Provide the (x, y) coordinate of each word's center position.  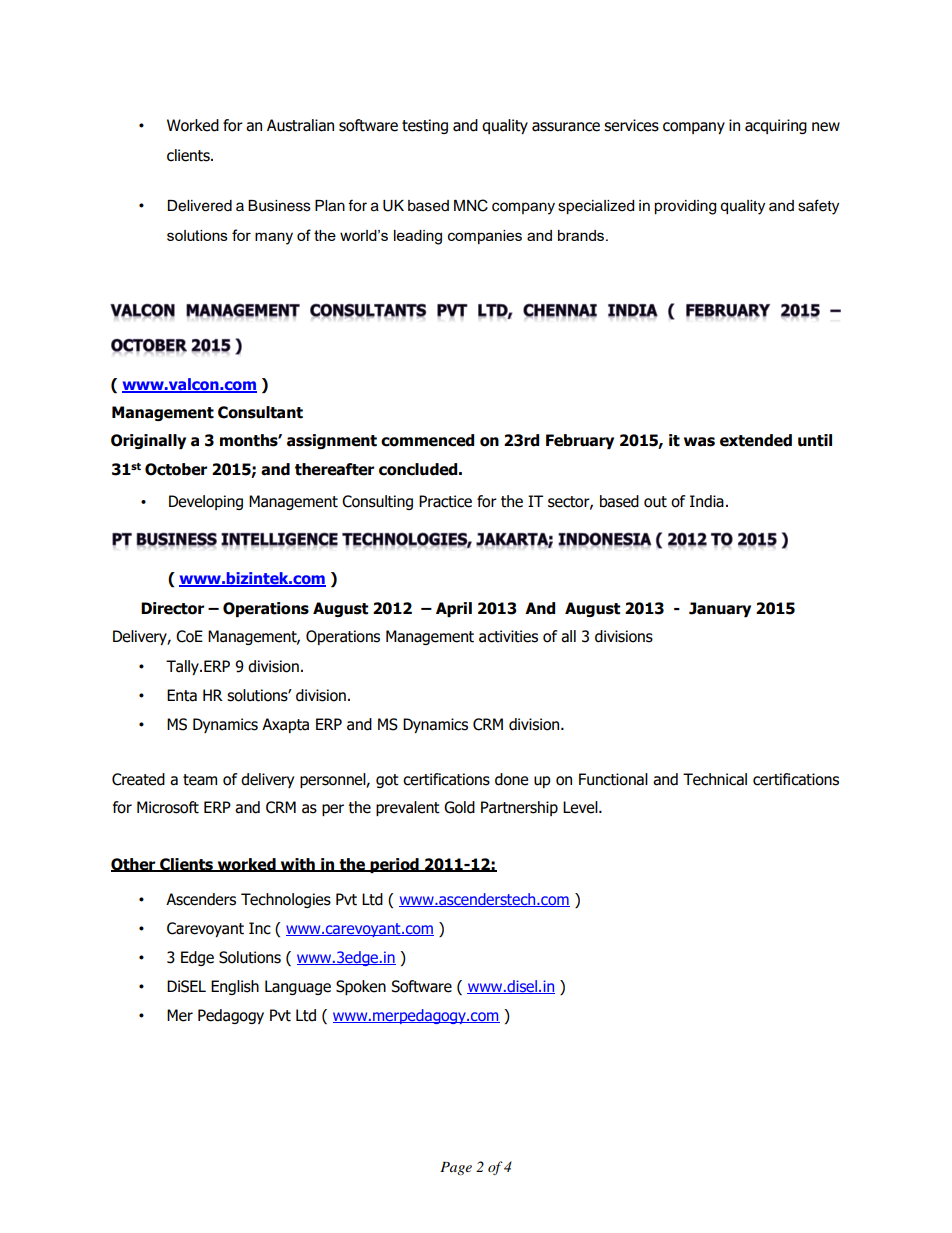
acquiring (776, 126)
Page (456, 1168)
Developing (206, 502)
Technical (715, 779)
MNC (471, 205)
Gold (459, 807)
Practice (445, 501)
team (200, 780)
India (707, 501)
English (235, 987)
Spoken (361, 987)
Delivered (199, 206)
